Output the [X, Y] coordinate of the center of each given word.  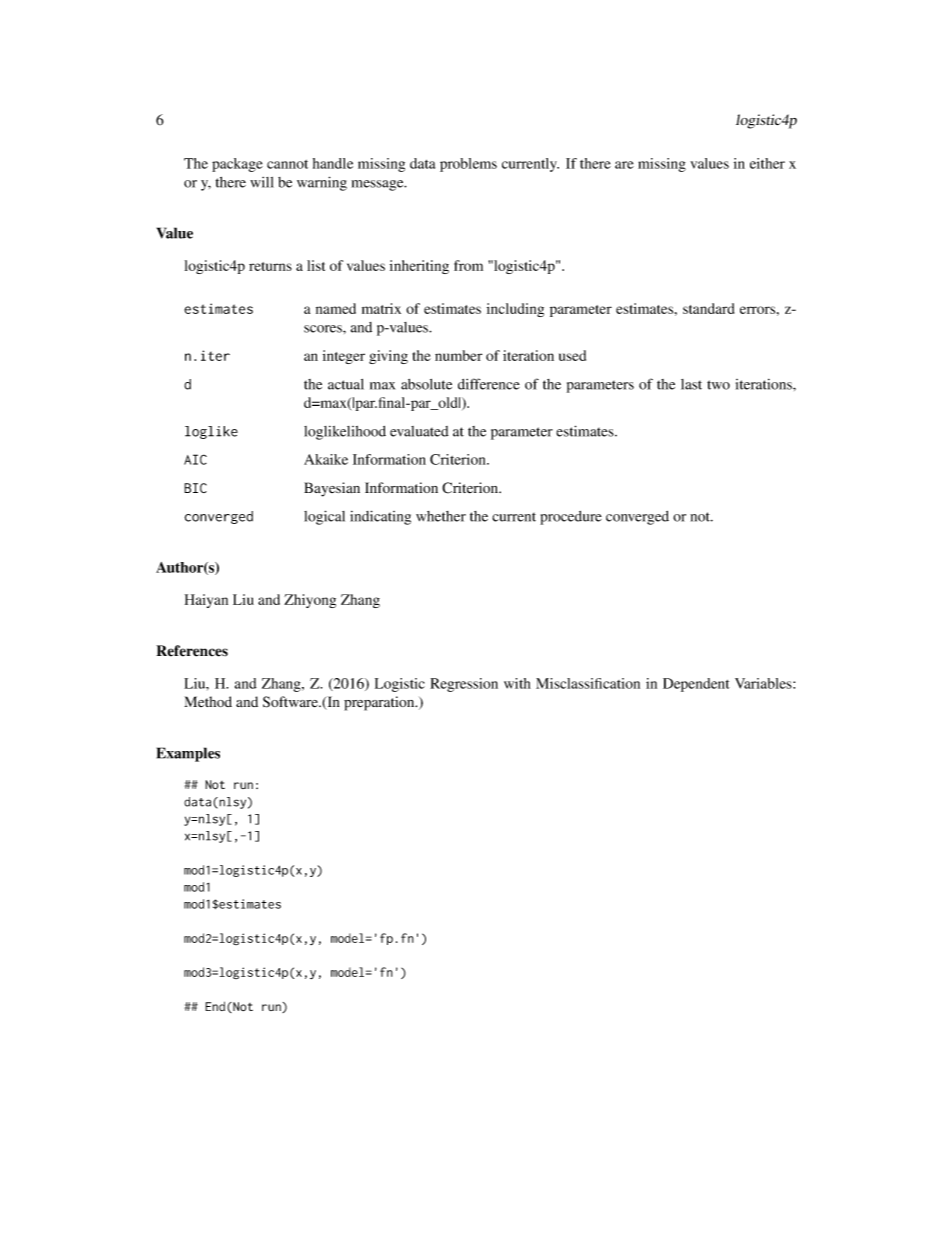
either [767, 163]
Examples [188, 754]
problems [468, 165]
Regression [464, 685]
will [262, 182]
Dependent [696, 685]
